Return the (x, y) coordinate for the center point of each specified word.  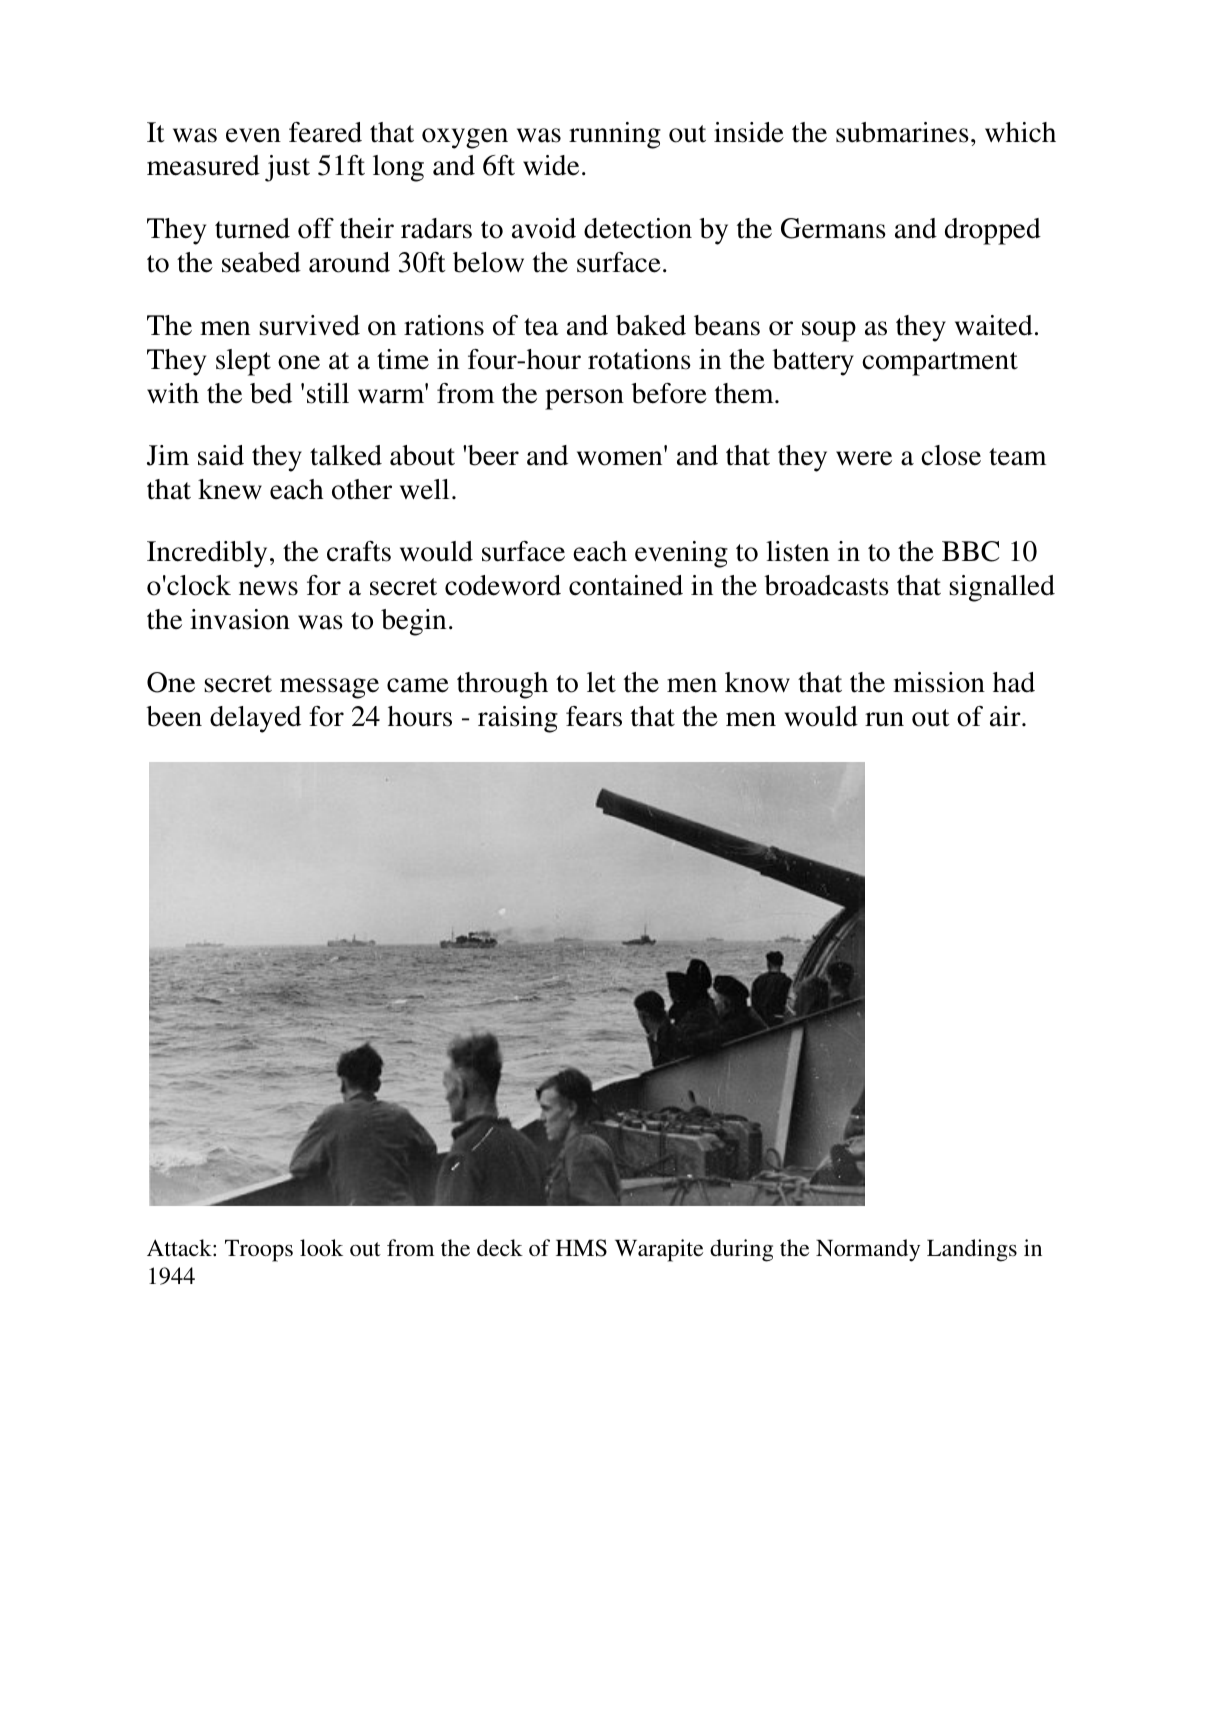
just (287, 168)
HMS (581, 1248)
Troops (259, 1251)
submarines (902, 132)
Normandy (868, 1250)
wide (551, 165)
